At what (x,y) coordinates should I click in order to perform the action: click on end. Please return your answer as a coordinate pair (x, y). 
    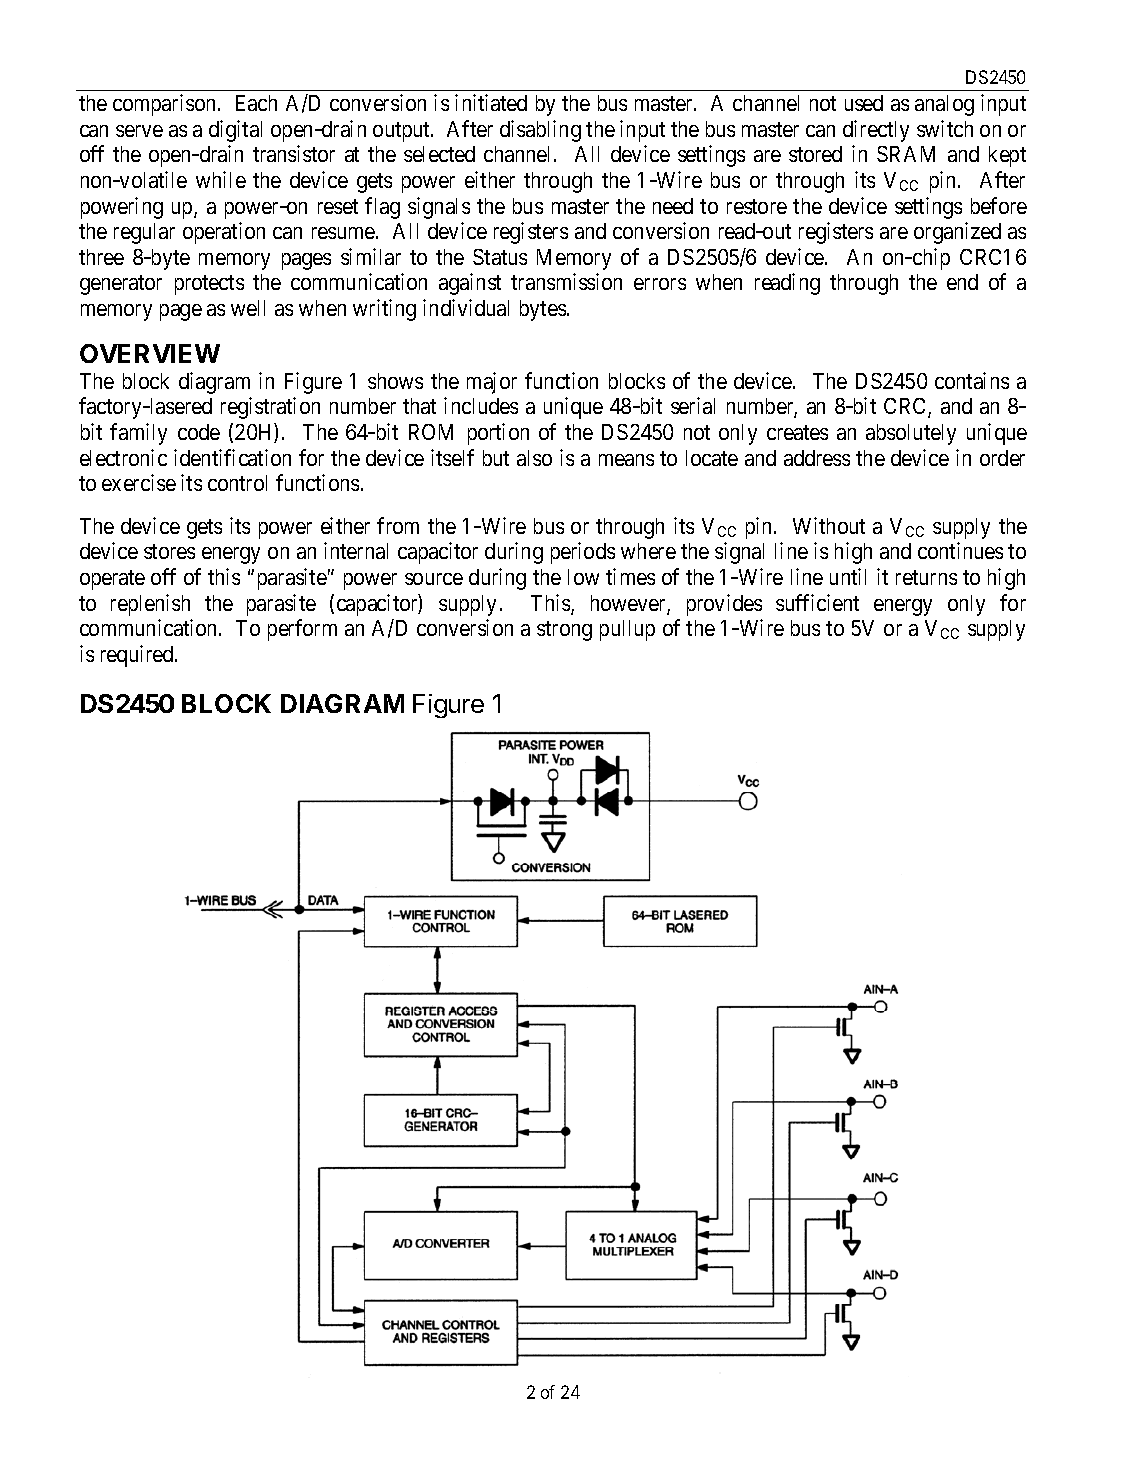
    Looking at the image, I should click on (962, 282).
